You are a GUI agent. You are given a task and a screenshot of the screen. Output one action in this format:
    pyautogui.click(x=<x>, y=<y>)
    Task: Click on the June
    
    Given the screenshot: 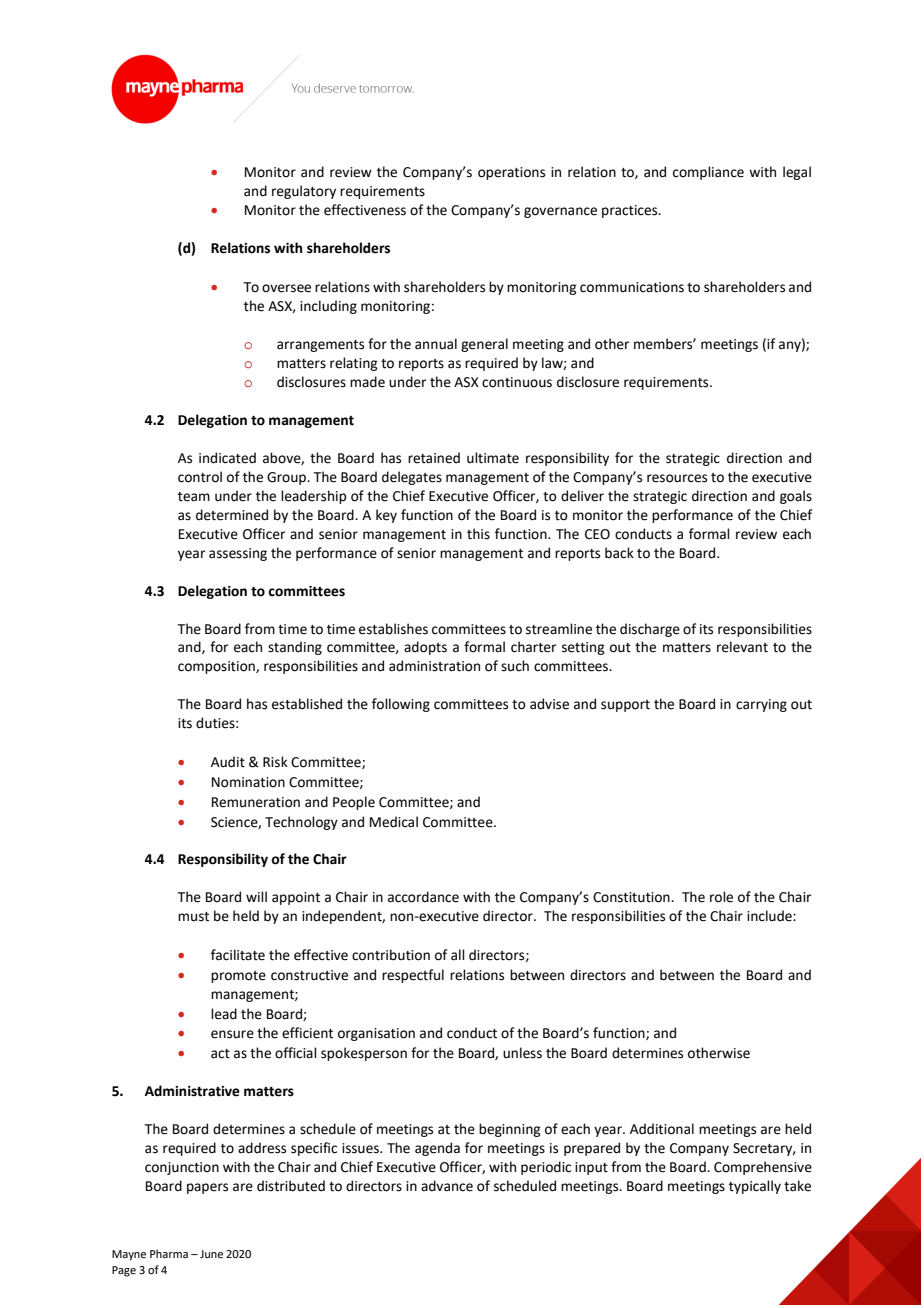 What is the action you would take?
    pyautogui.click(x=211, y=1254)
